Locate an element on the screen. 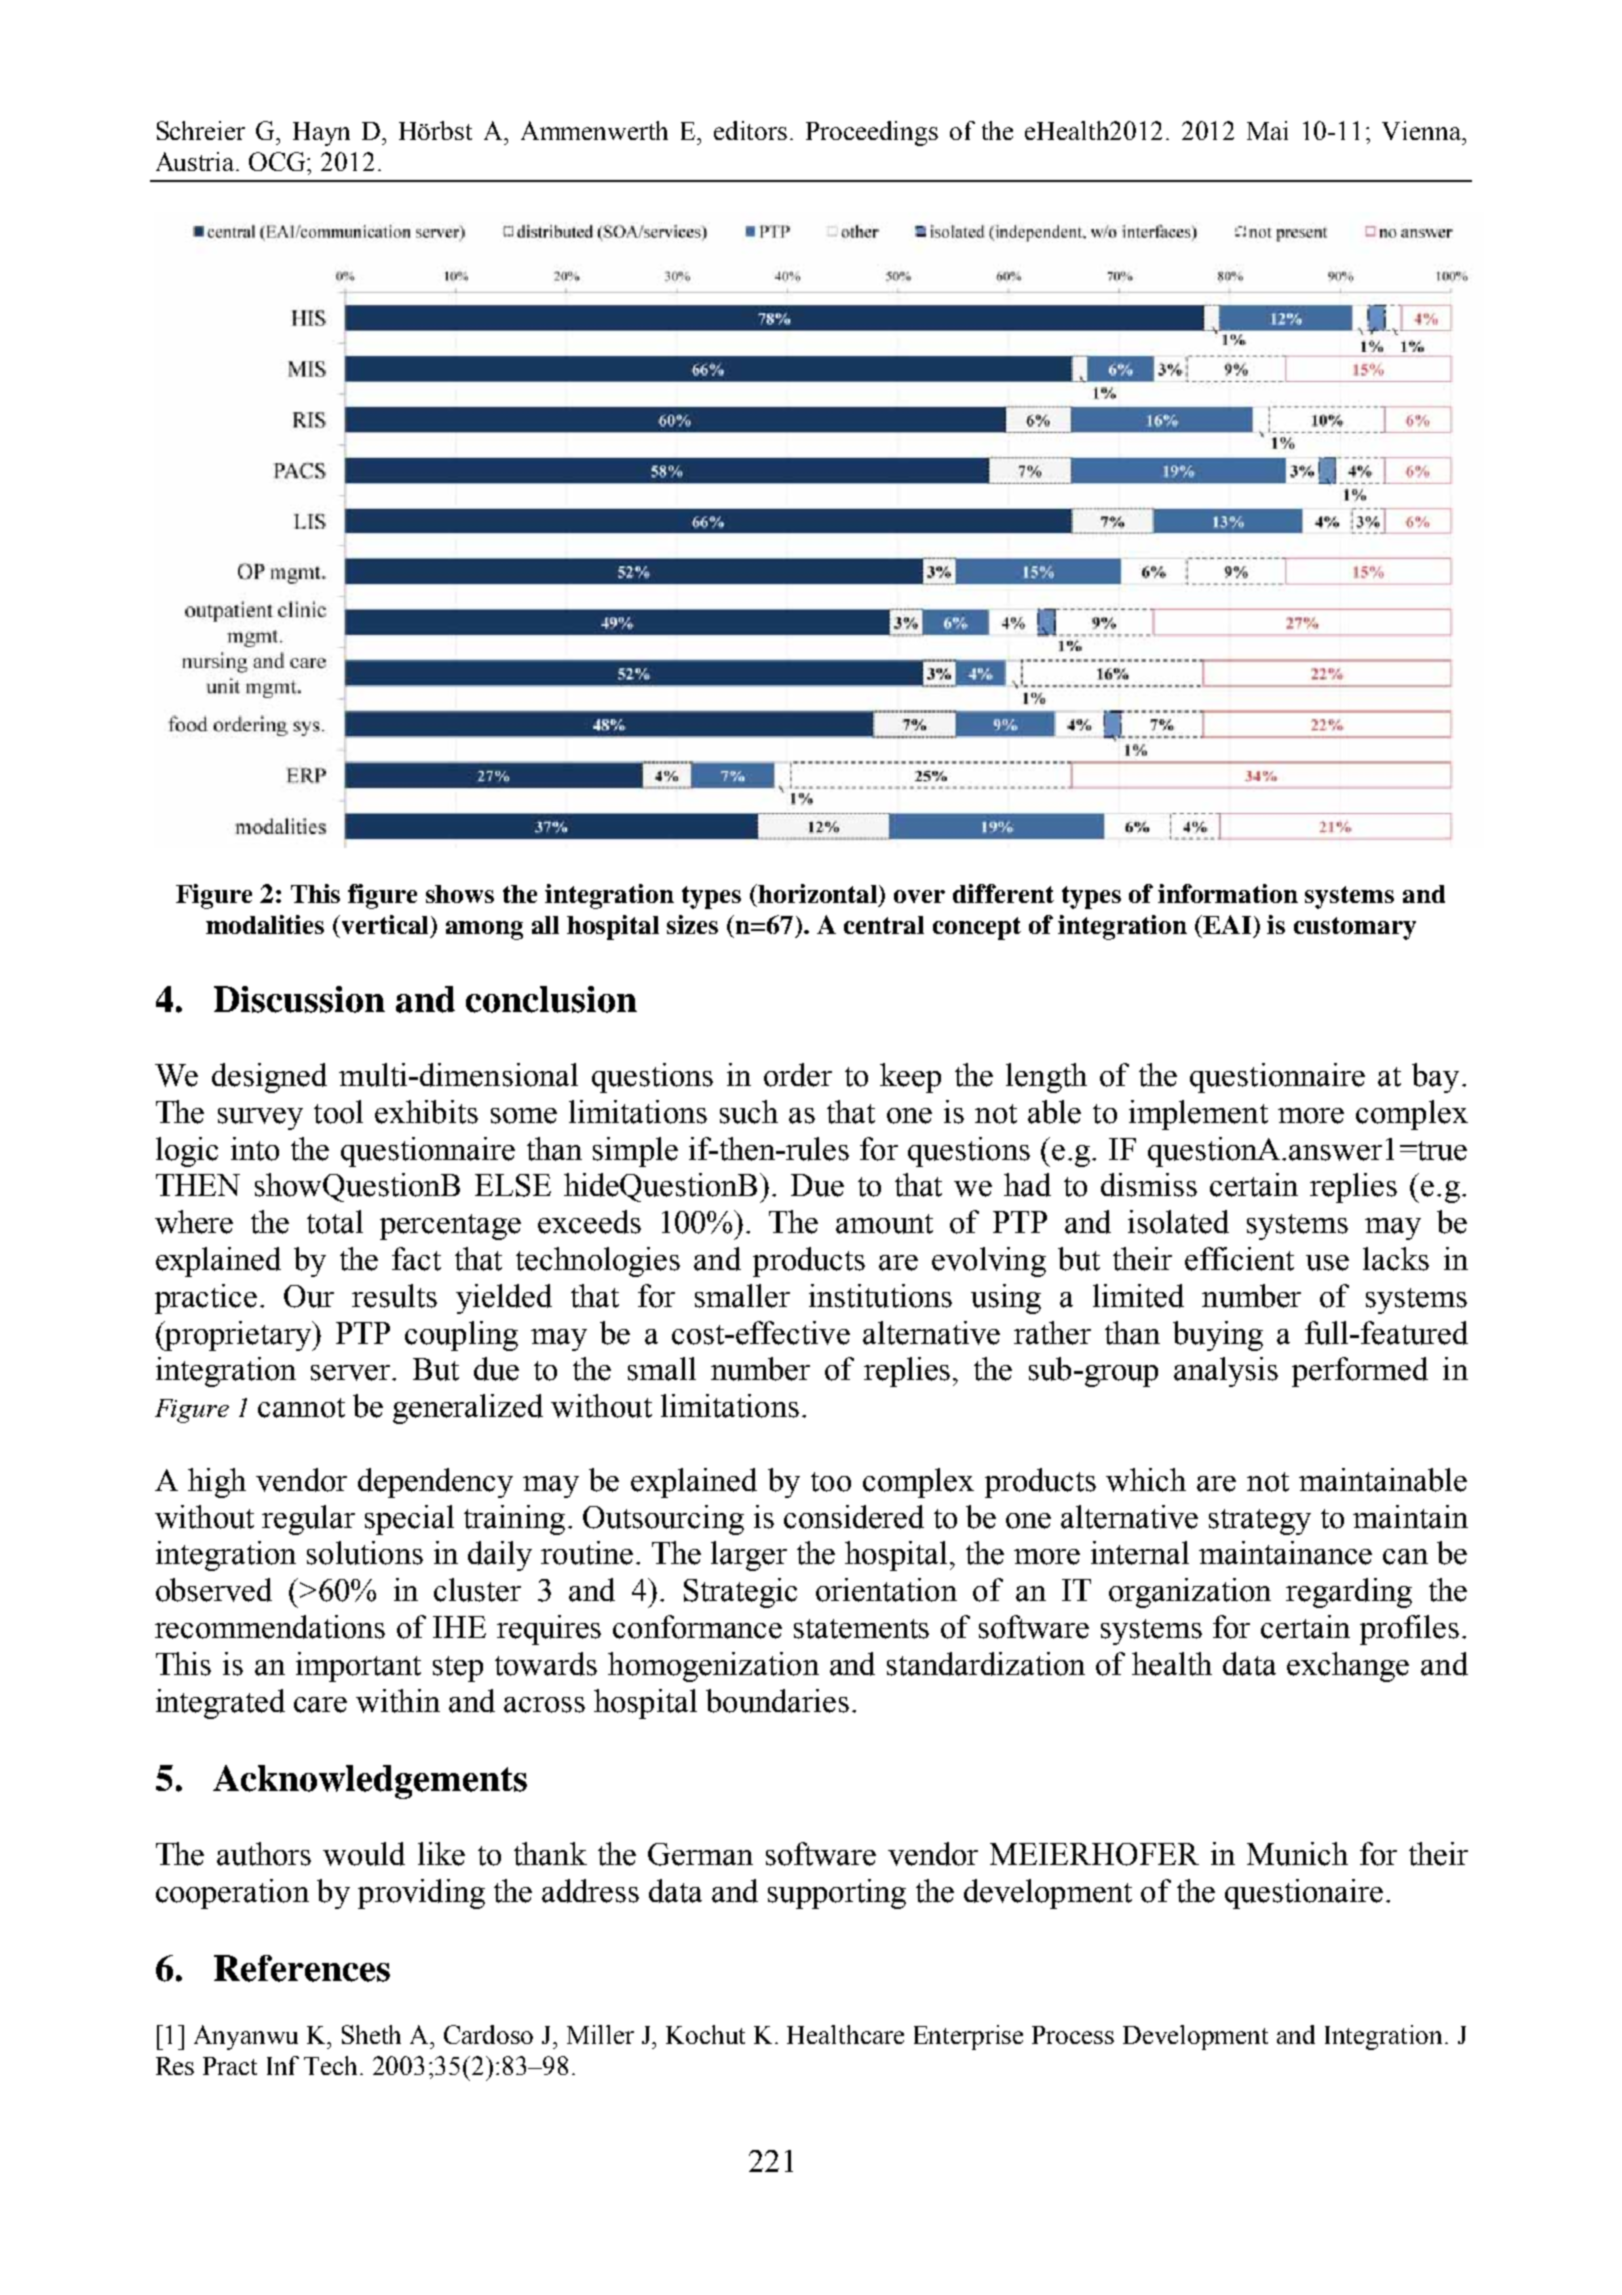  Austria is located at coordinates (196, 161).
